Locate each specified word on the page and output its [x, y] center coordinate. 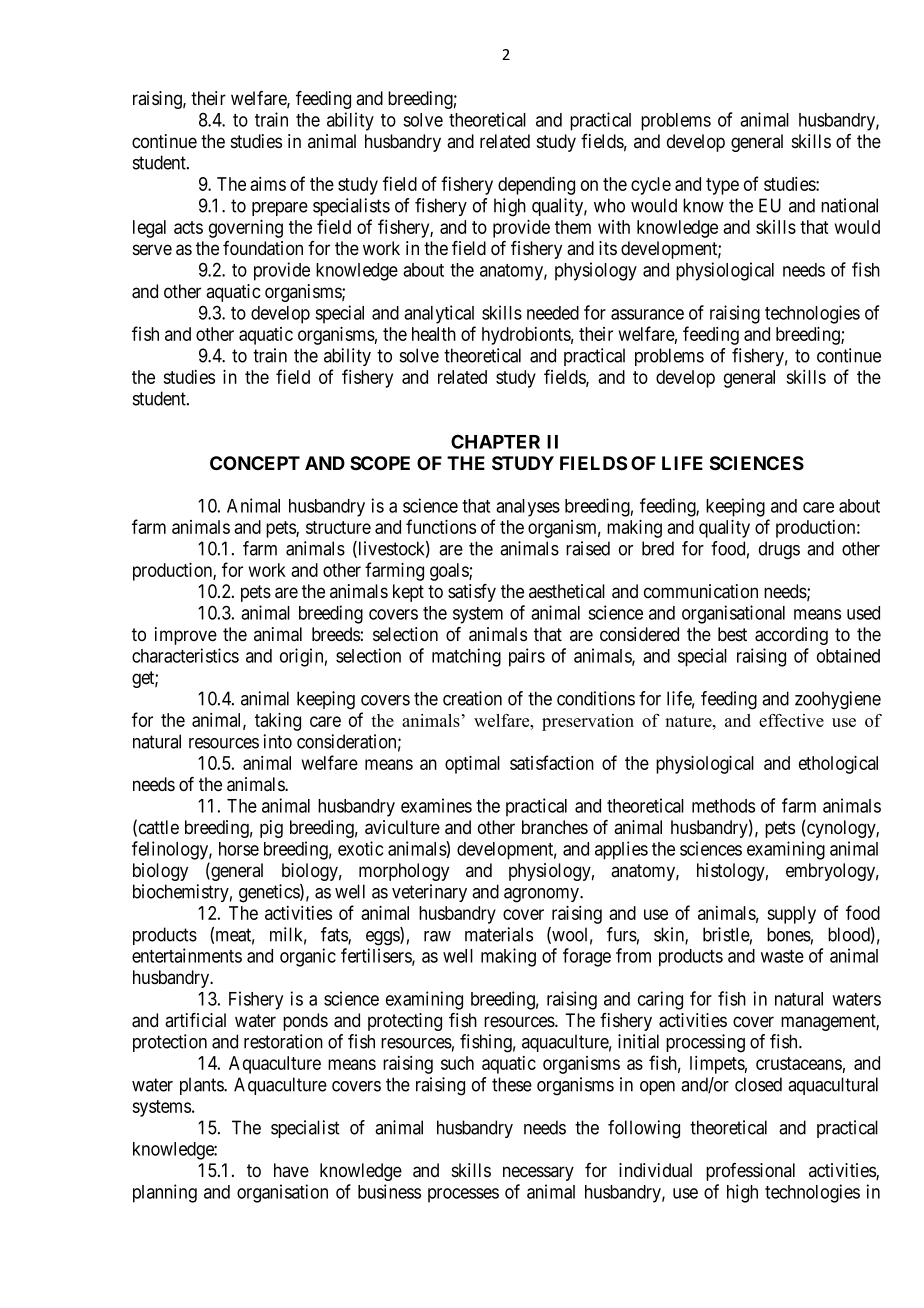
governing [246, 228]
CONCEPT [255, 463]
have [291, 1170]
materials [499, 934]
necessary [538, 1173]
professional [750, 1172]
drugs [779, 550]
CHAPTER [495, 441]
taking [278, 721]
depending [536, 185]
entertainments [187, 955]
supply [791, 915]
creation [472, 698]
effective [791, 720]
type [722, 186]
